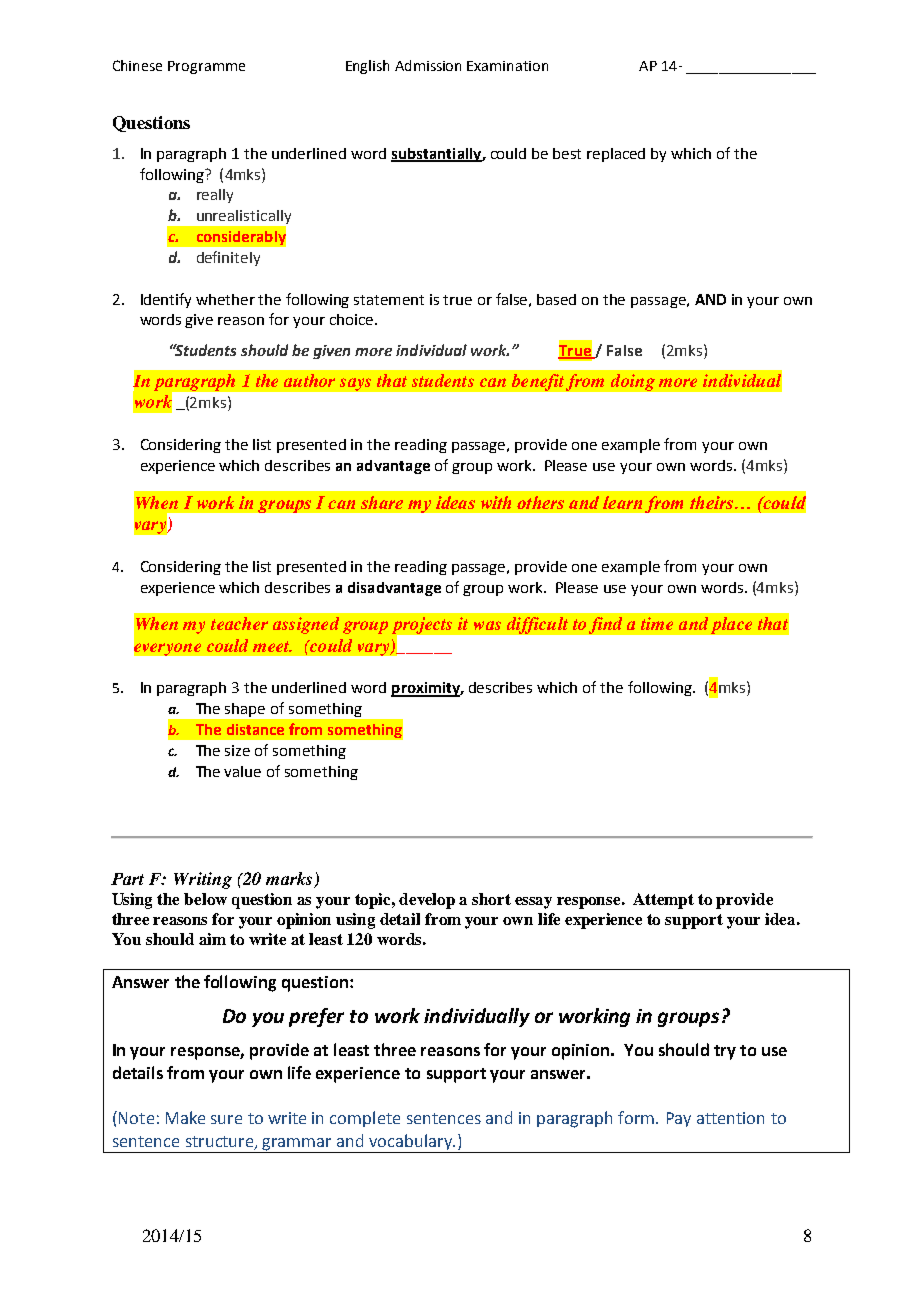 Image resolution: width=924 pixels, height=1308 pixels. I want to click on Make, so click(185, 1117).
